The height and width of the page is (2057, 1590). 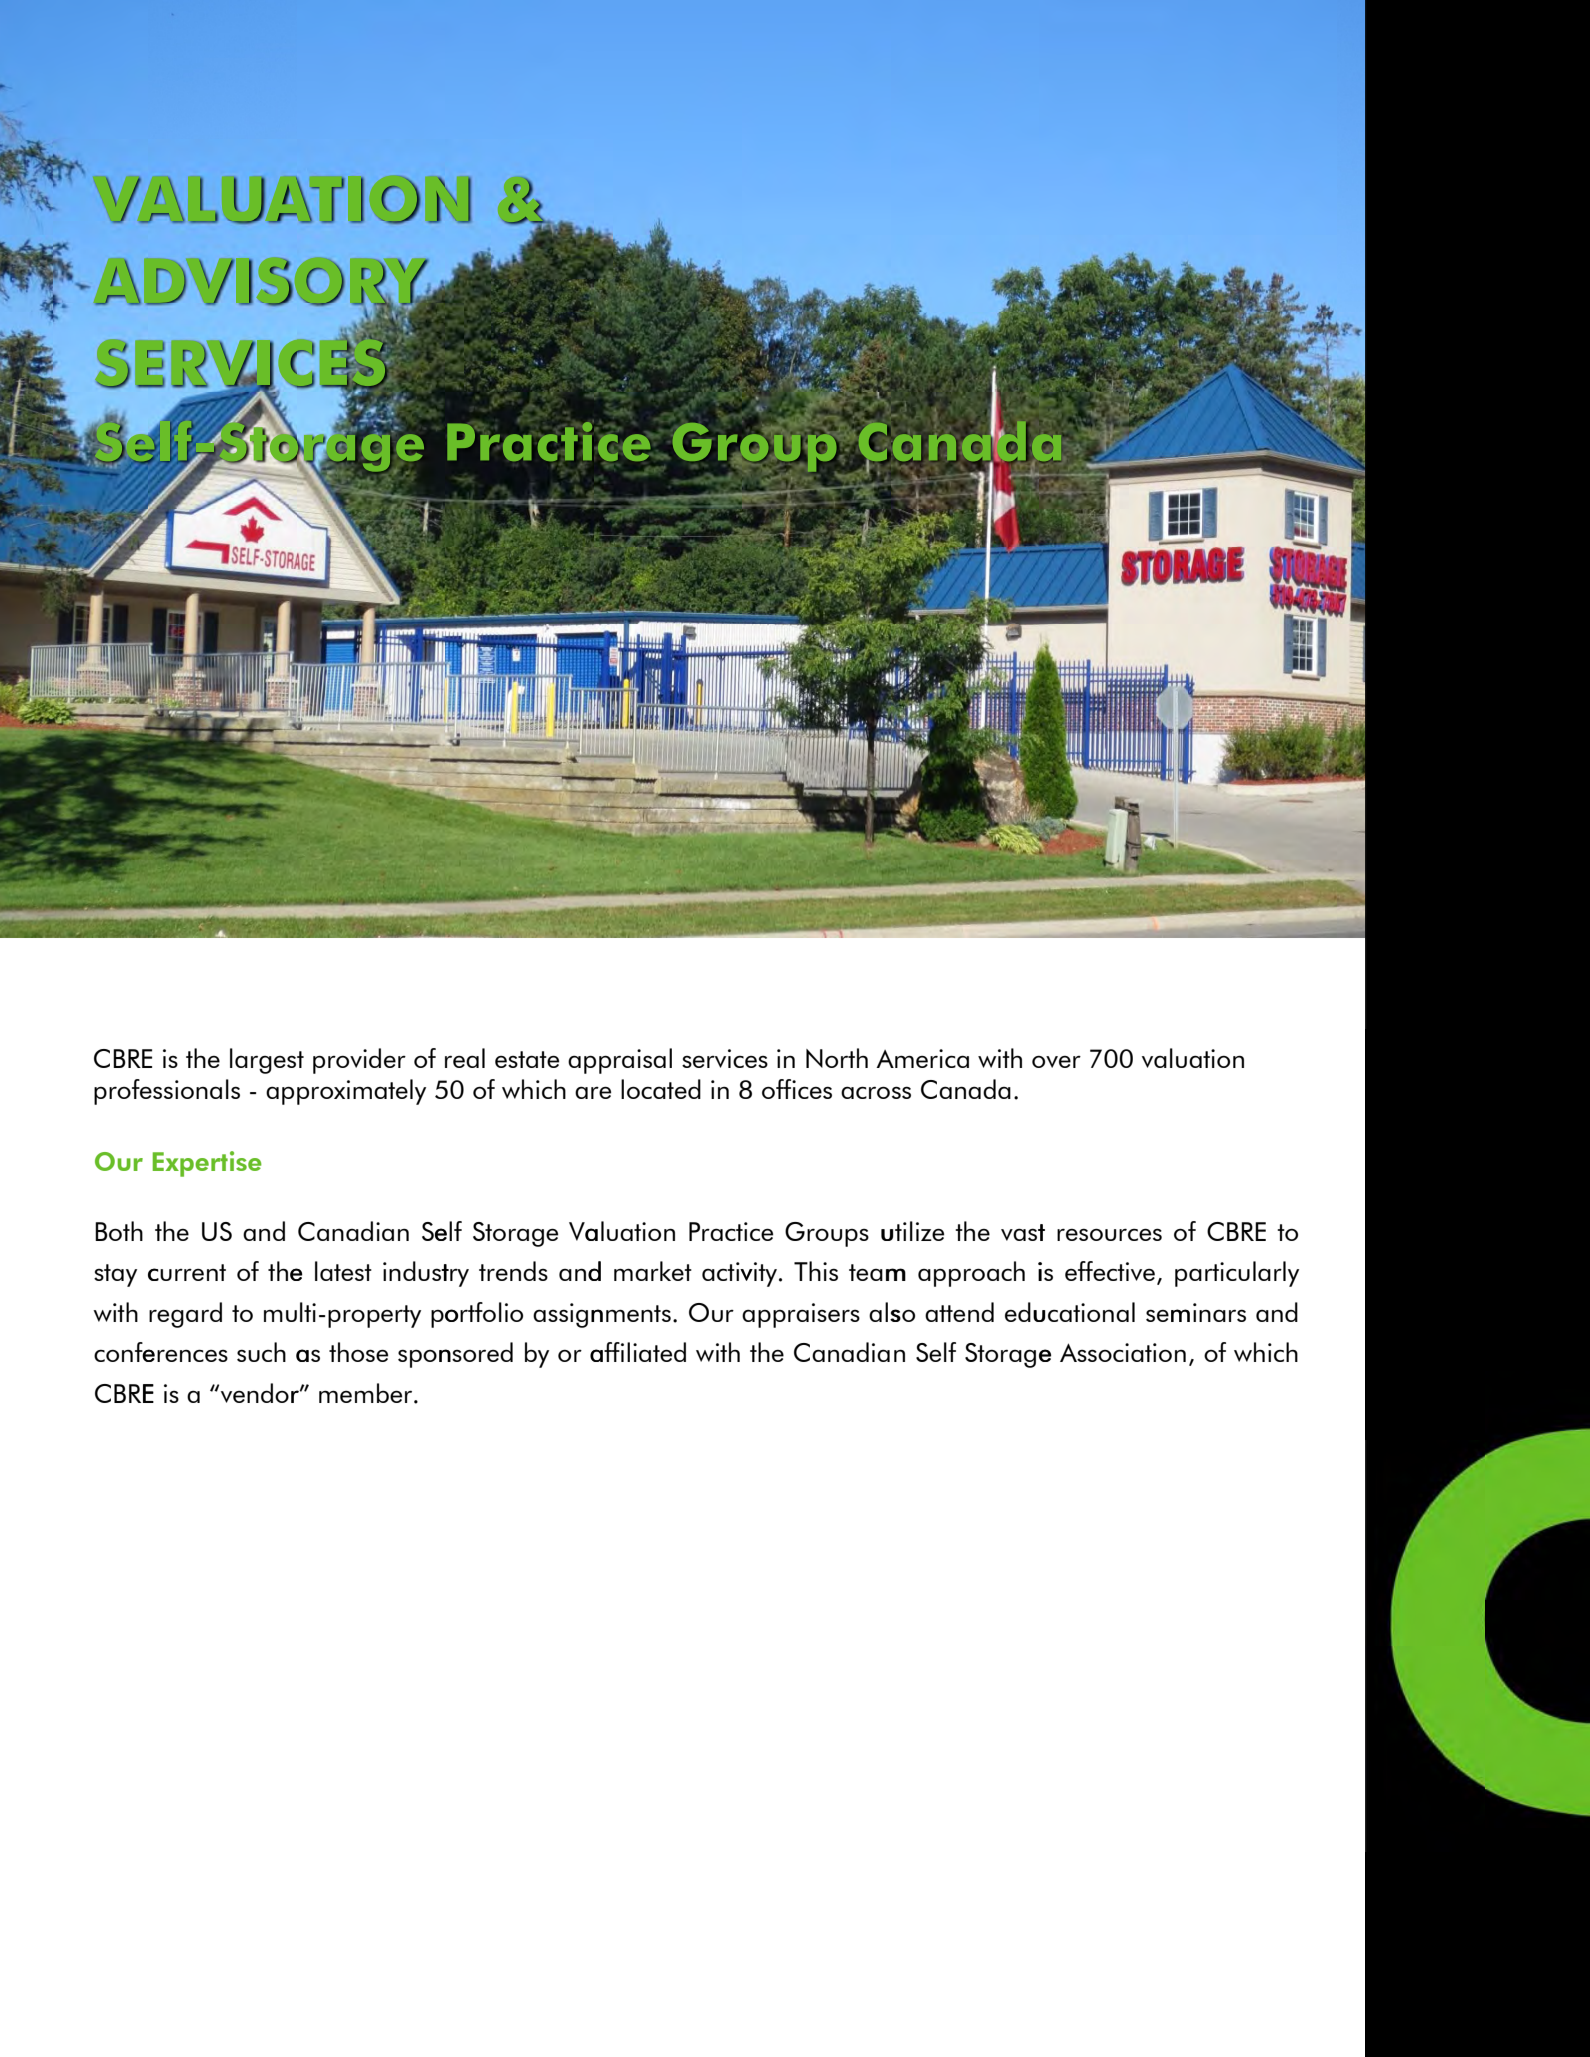 What do you see at coordinates (367, 1393) in the page?
I see `member` at bounding box center [367, 1393].
